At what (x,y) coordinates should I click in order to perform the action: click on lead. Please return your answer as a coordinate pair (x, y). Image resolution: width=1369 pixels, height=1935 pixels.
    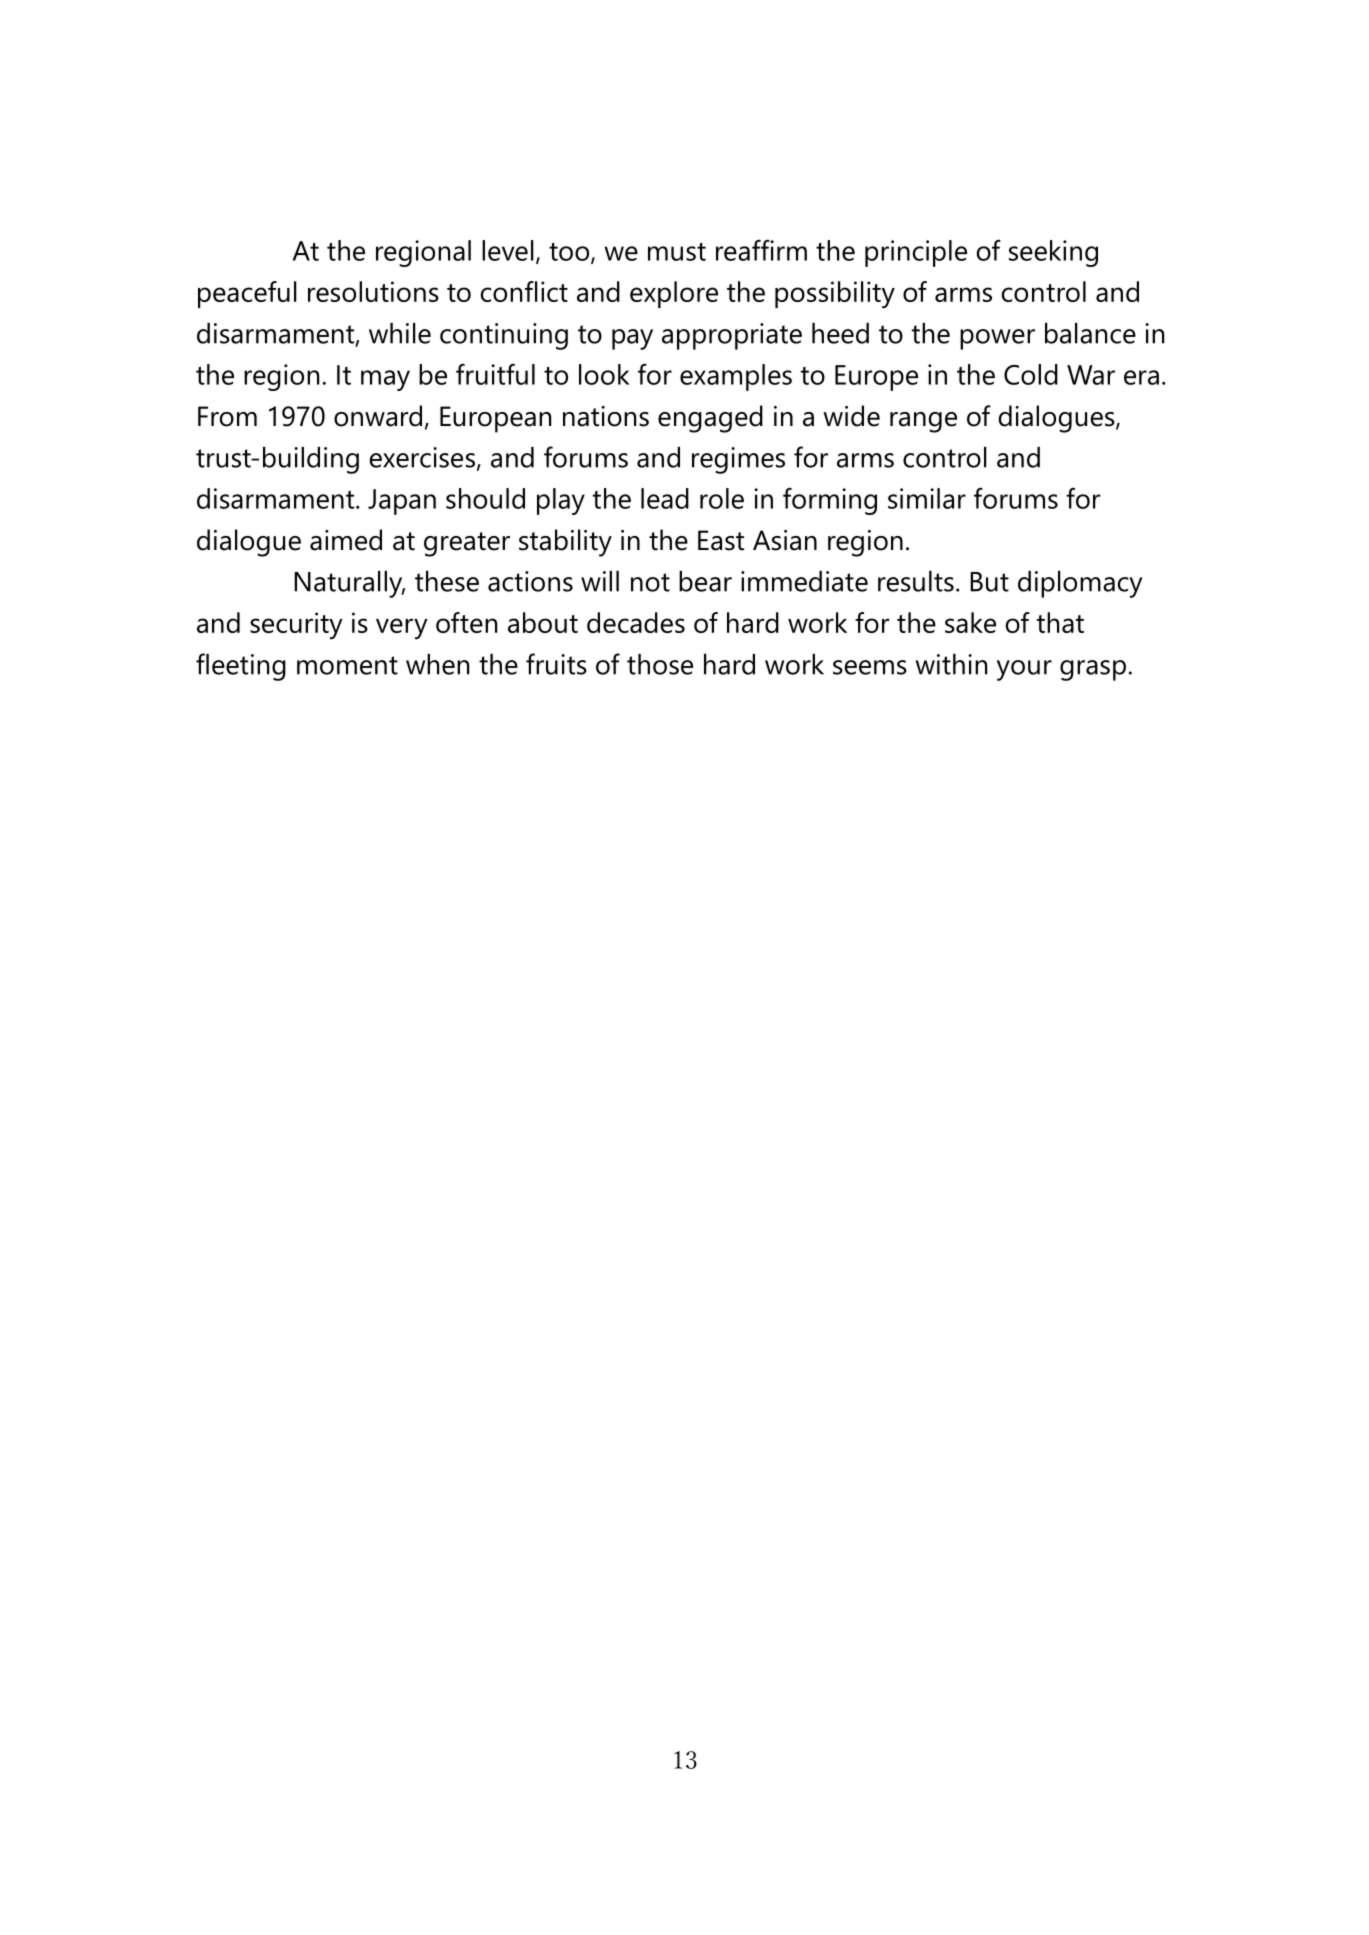
    Looking at the image, I should click on (665, 498).
